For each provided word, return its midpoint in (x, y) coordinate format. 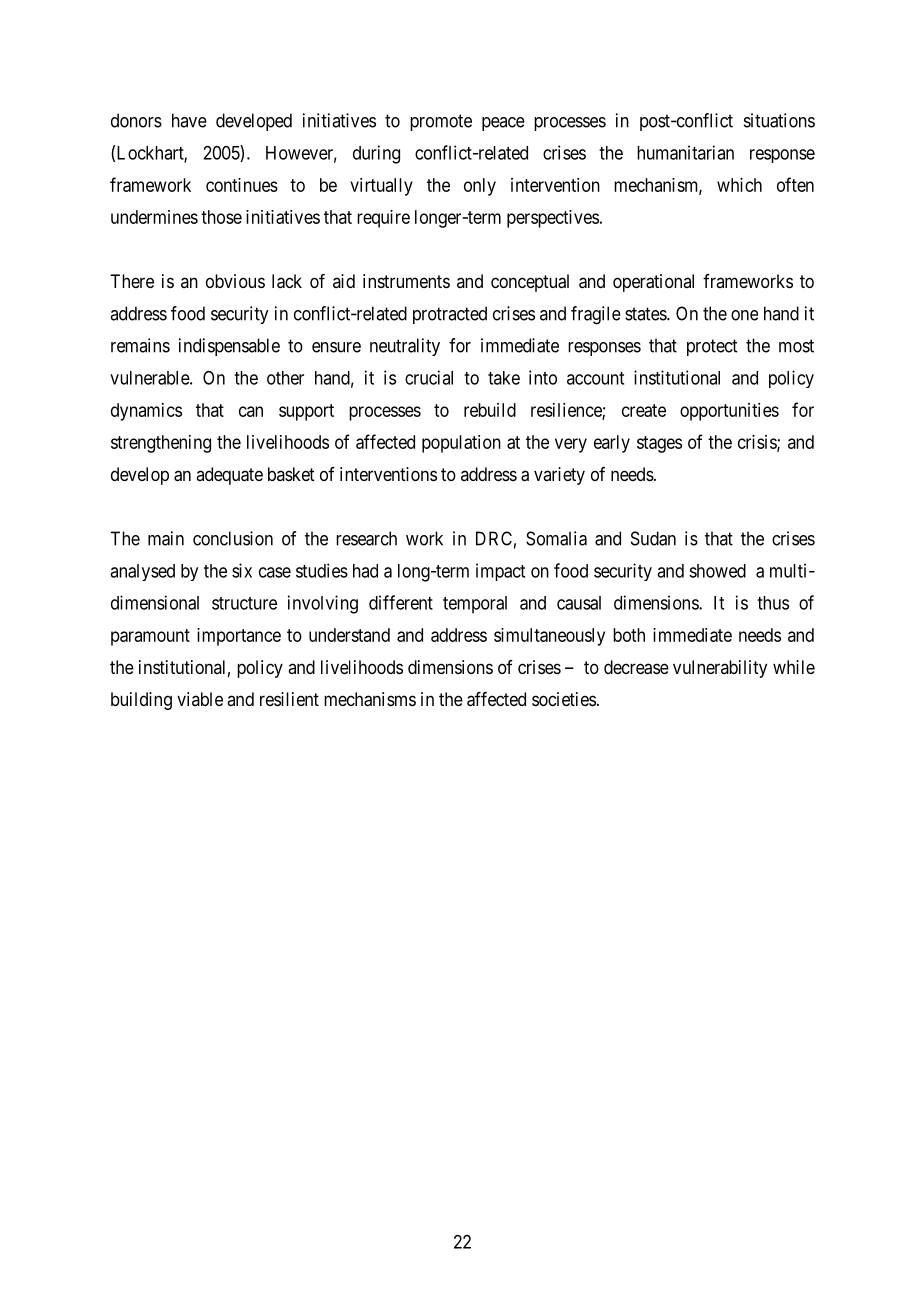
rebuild (490, 410)
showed (717, 571)
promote (441, 122)
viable (200, 699)
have (189, 120)
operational (653, 283)
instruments (406, 281)
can (251, 411)
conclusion (233, 538)
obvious (235, 281)
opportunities (729, 412)
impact (500, 572)
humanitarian (685, 152)
